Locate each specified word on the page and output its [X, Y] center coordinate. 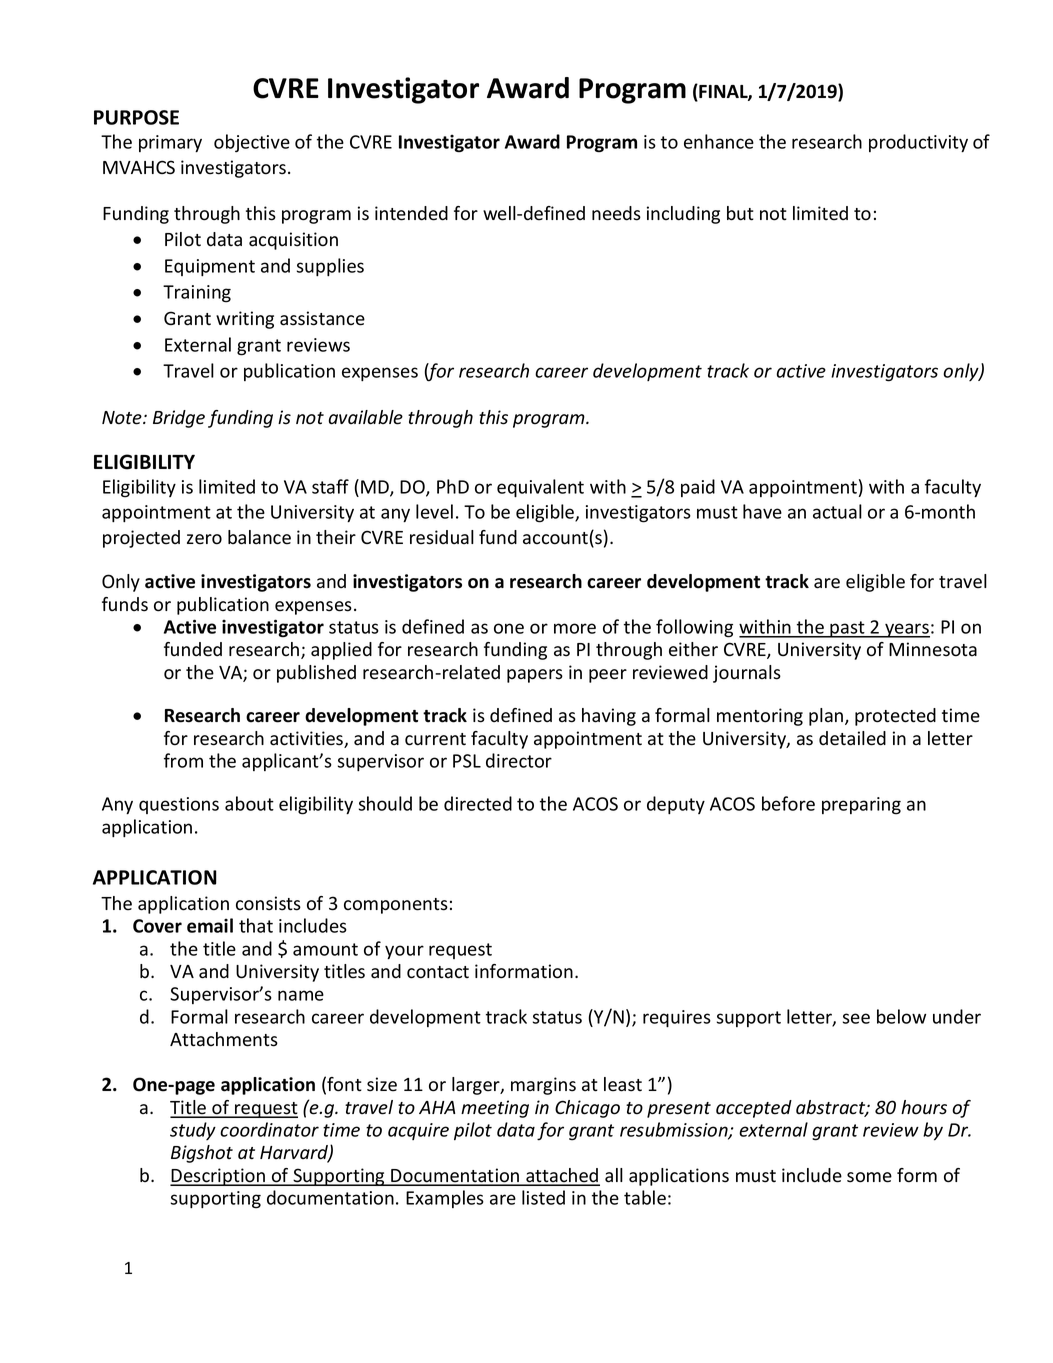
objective [252, 143]
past [847, 629]
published [316, 674]
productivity [918, 143]
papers [535, 676]
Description [218, 1177]
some [869, 1177]
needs [616, 213]
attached [562, 1176]
